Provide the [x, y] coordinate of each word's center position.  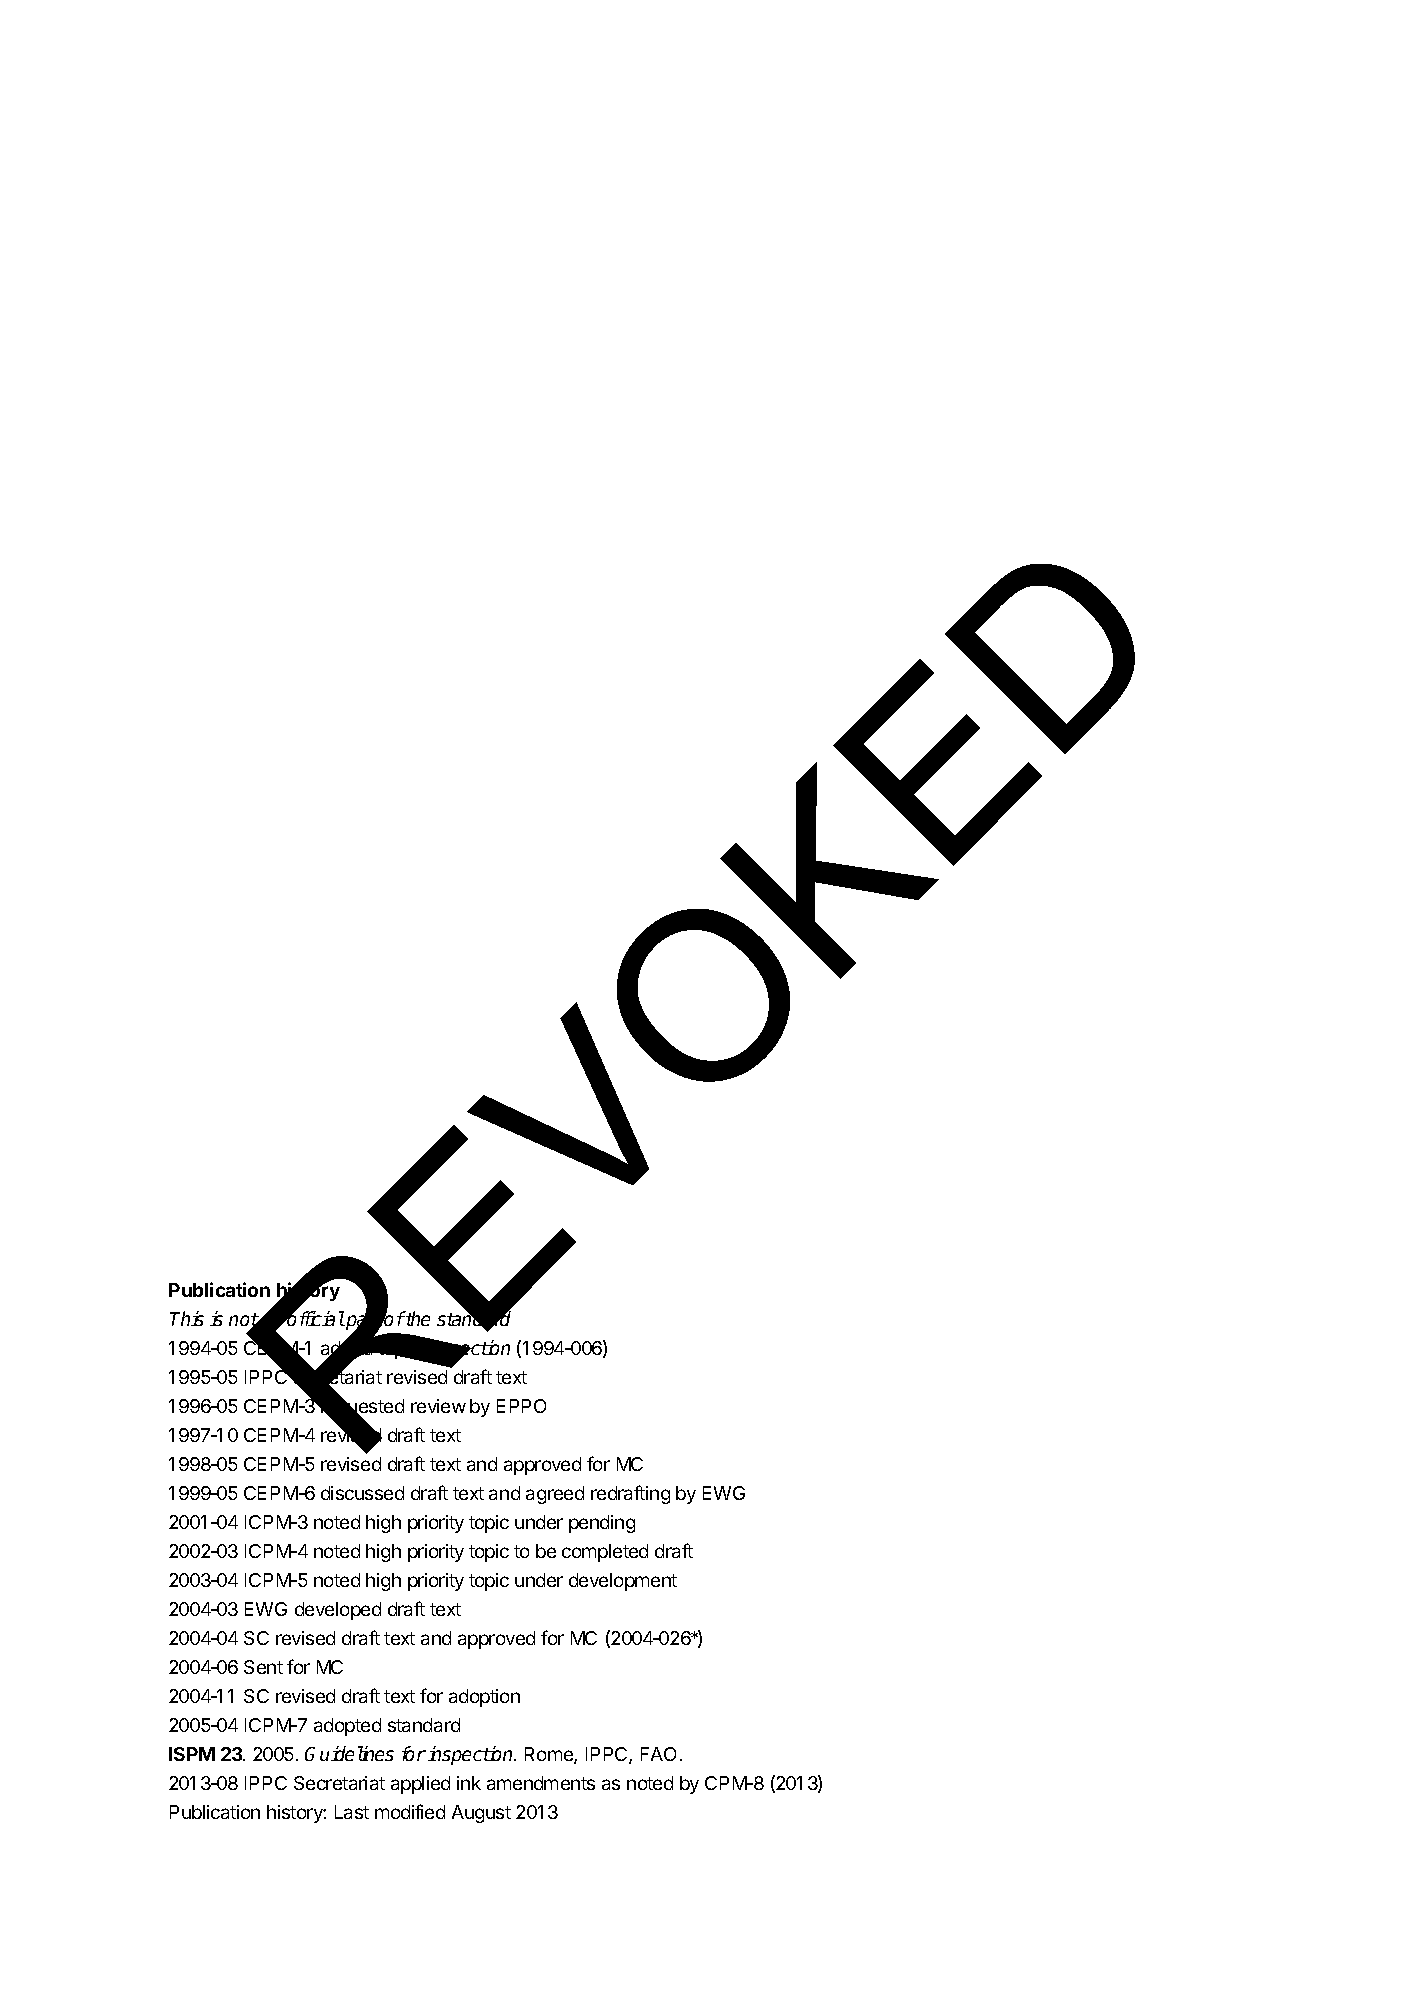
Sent [263, 1667]
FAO [658, 1754]
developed [338, 1611]
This [187, 1318]
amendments [541, 1783]
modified [410, 1811]
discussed [362, 1493]
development [623, 1582]
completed [605, 1553]
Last [352, 1812]
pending [602, 1524]
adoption [484, 1698]
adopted [347, 1727]
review [438, 1406]
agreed [555, 1495]
